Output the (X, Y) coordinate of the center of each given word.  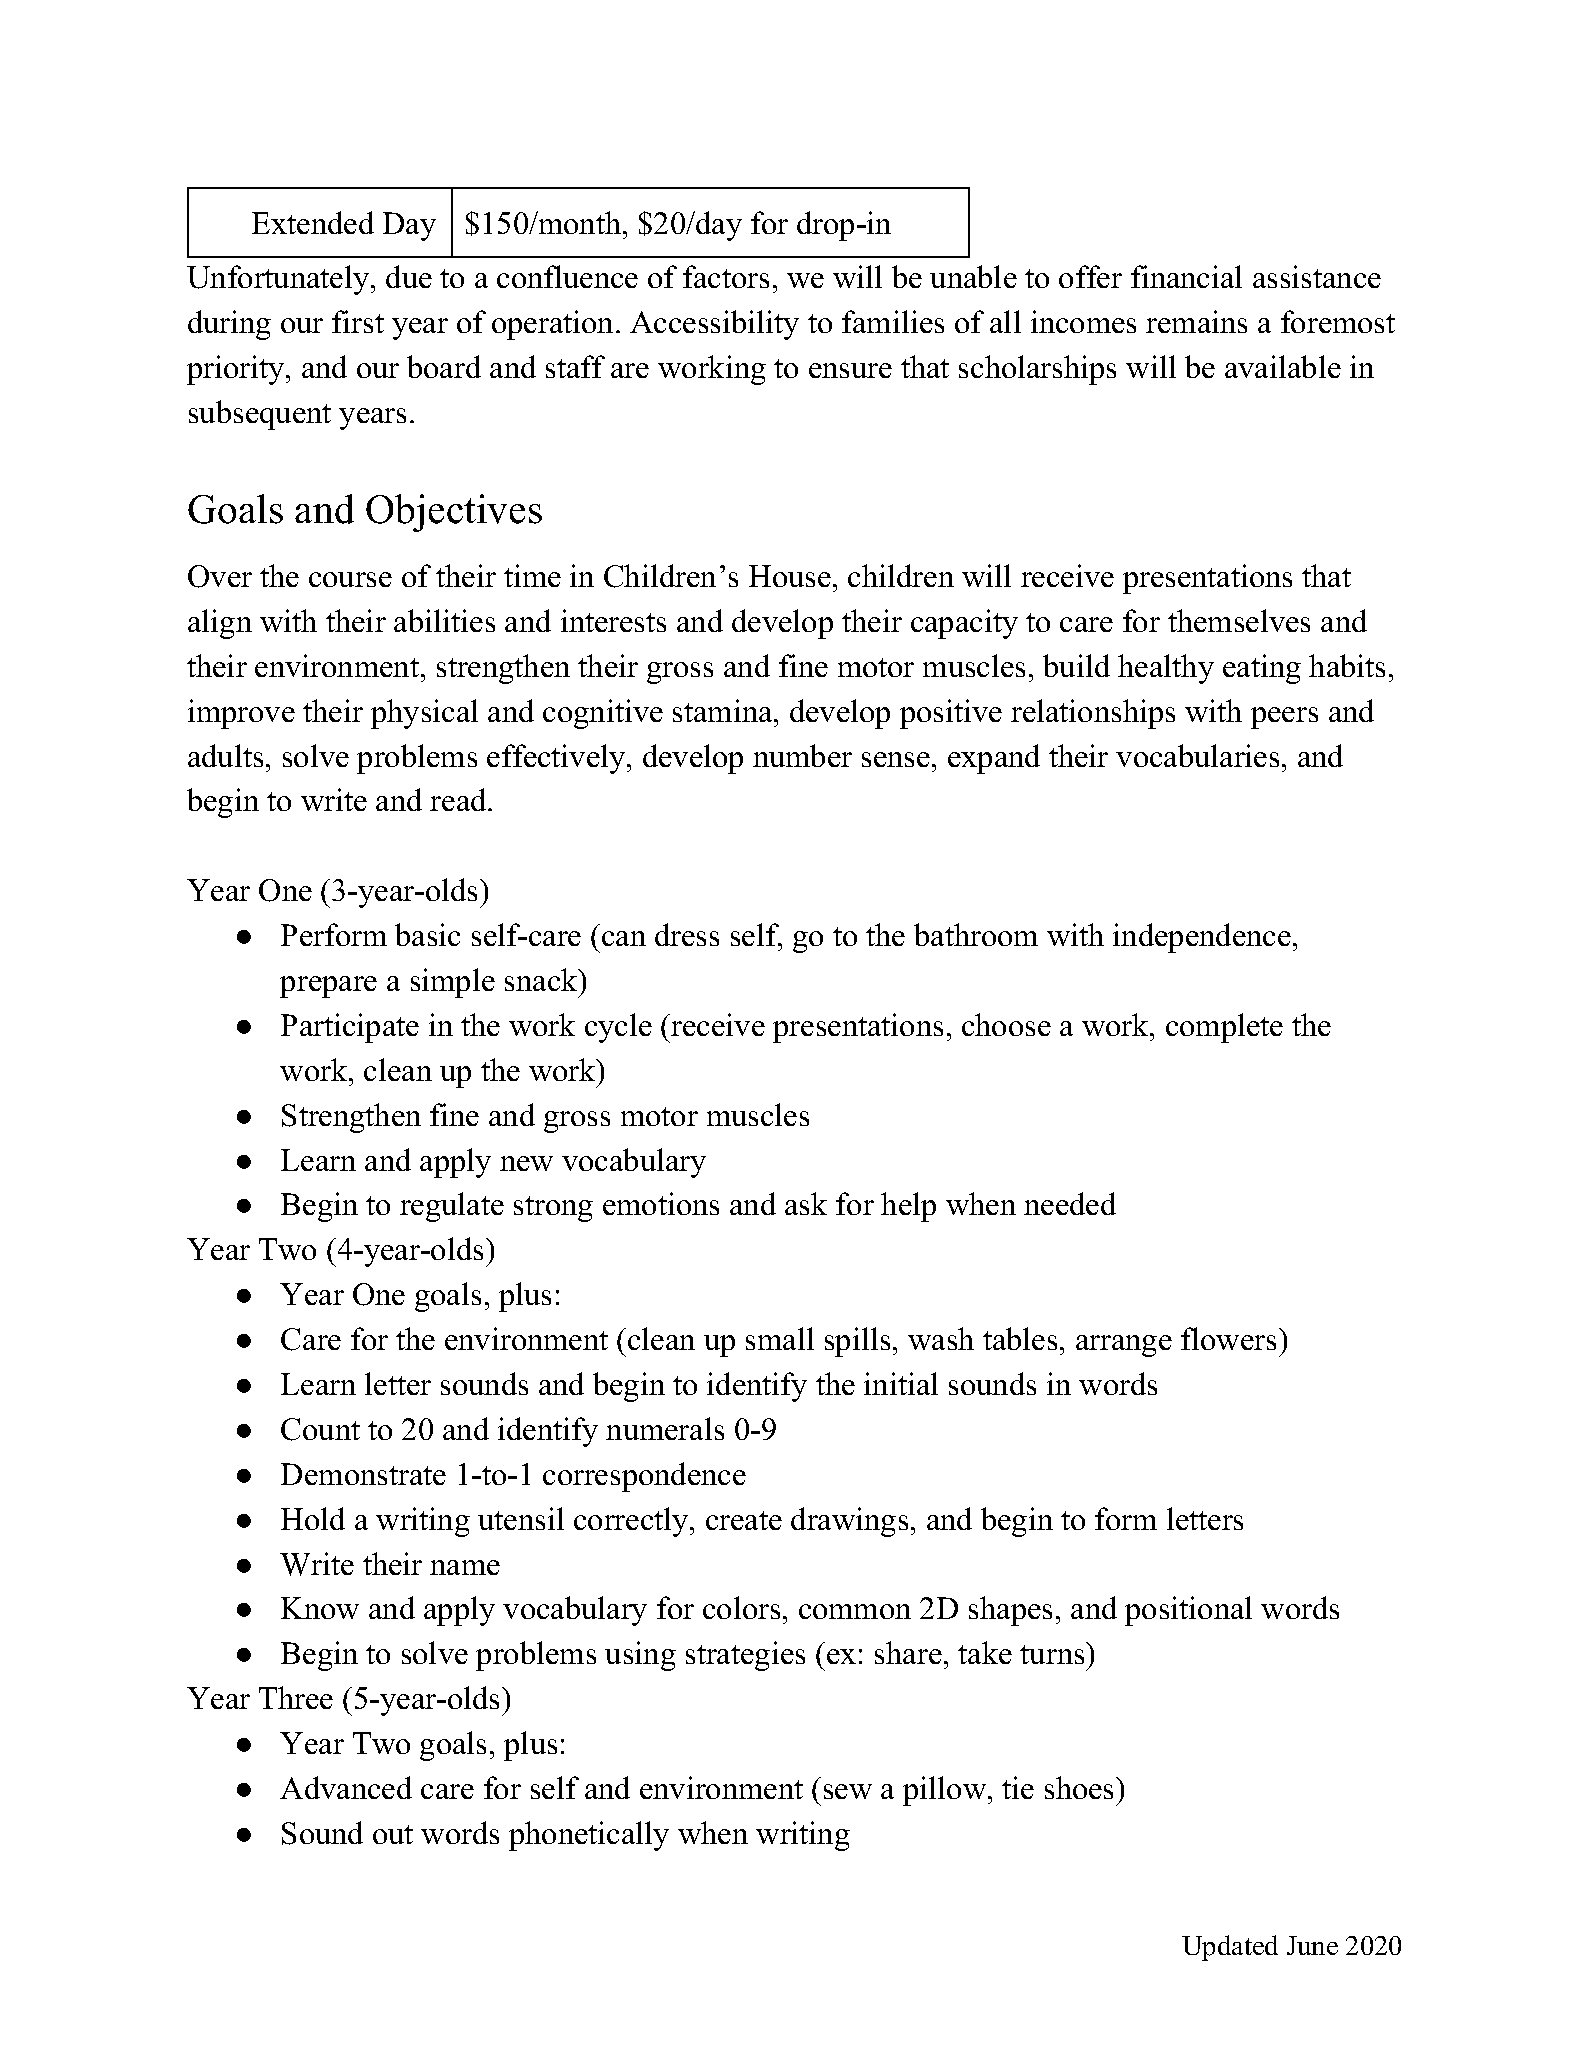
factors (726, 276)
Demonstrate (363, 1474)
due (409, 276)
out (393, 1834)
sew (848, 1791)
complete (1224, 1028)
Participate (350, 1028)
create (744, 1520)
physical (424, 714)
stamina (724, 710)
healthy (1166, 669)
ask (806, 1203)
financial (1186, 276)
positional (1188, 1611)
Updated (1230, 1948)
